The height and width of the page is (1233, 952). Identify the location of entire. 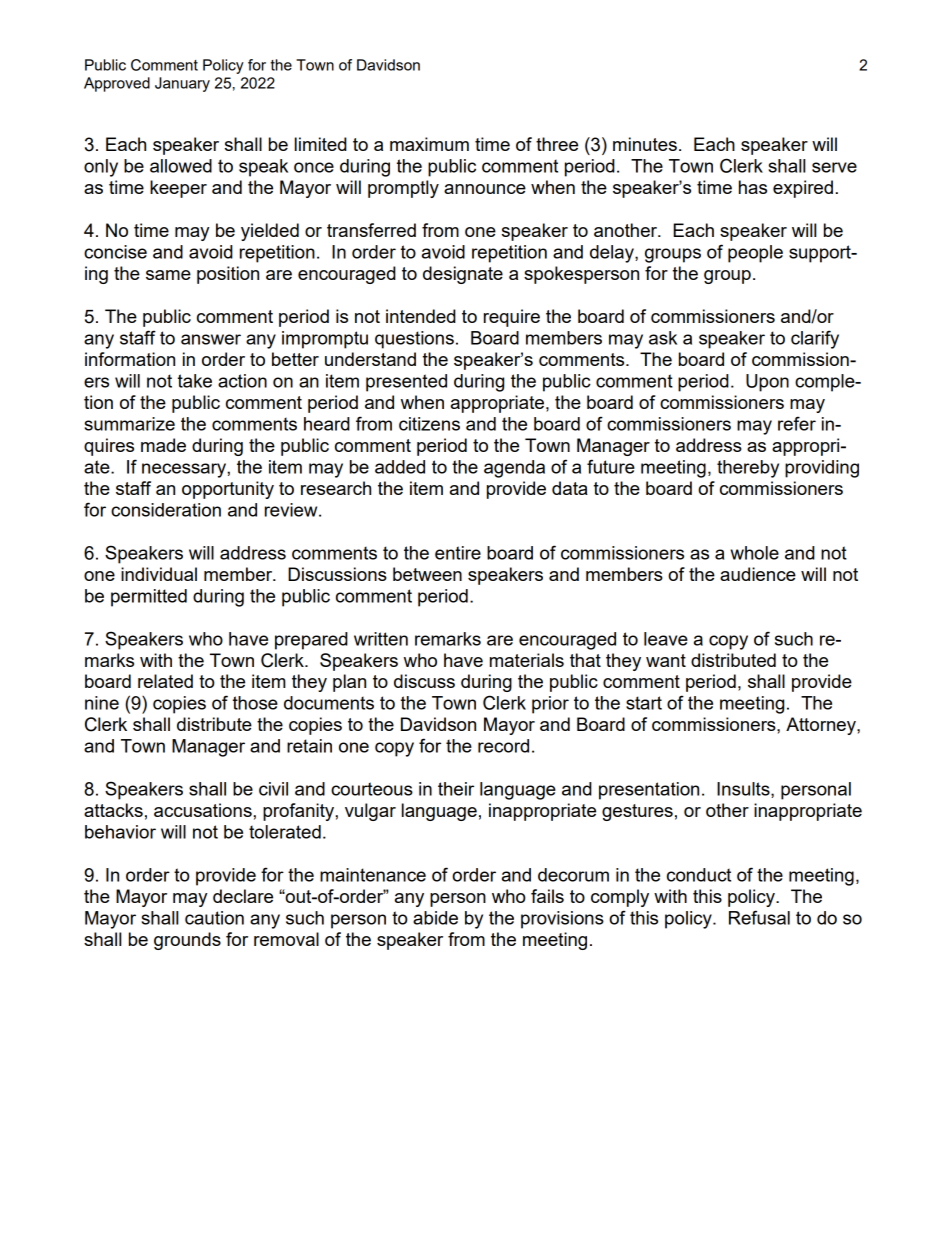
(458, 553).
